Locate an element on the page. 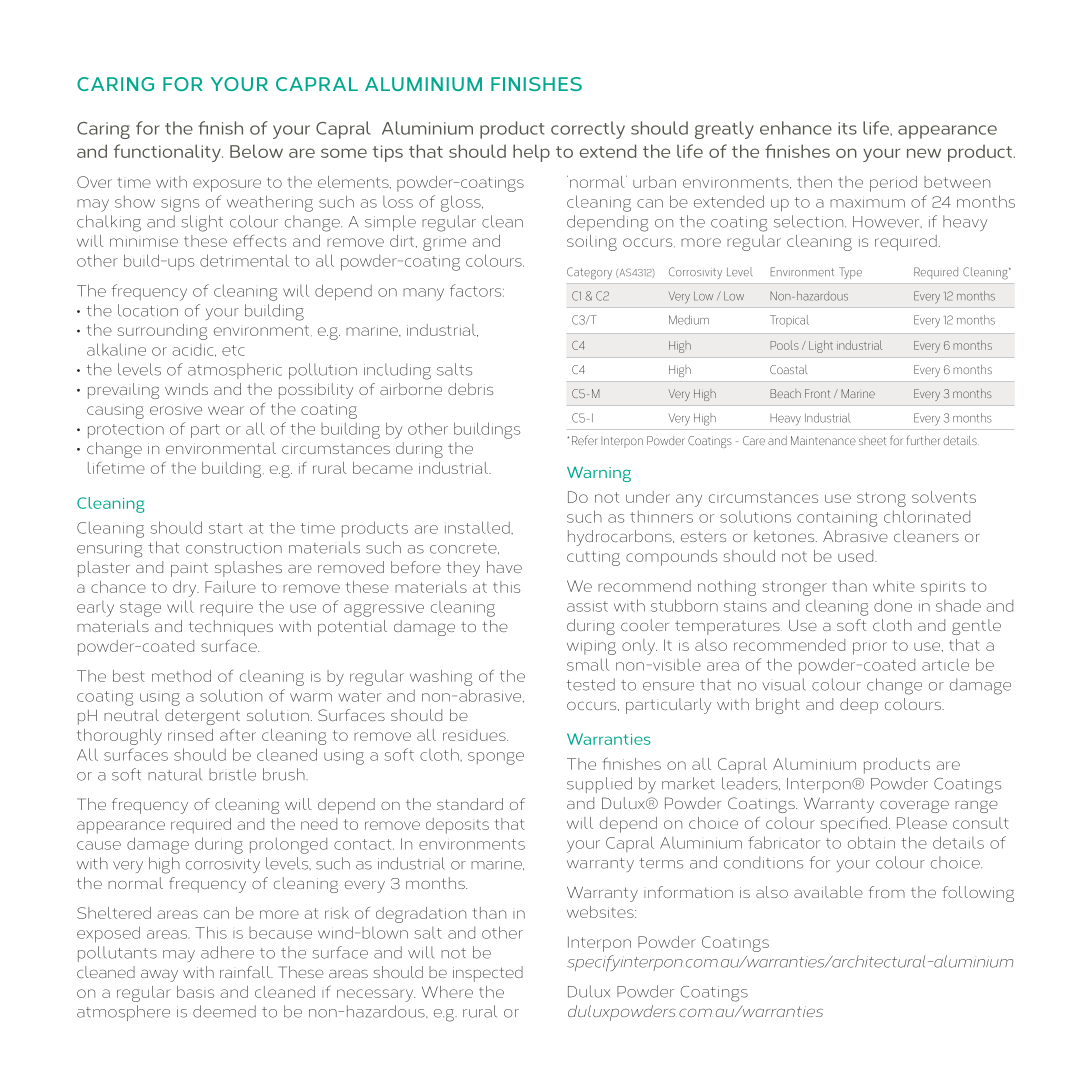  Front is located at coordinates (817, 393).
